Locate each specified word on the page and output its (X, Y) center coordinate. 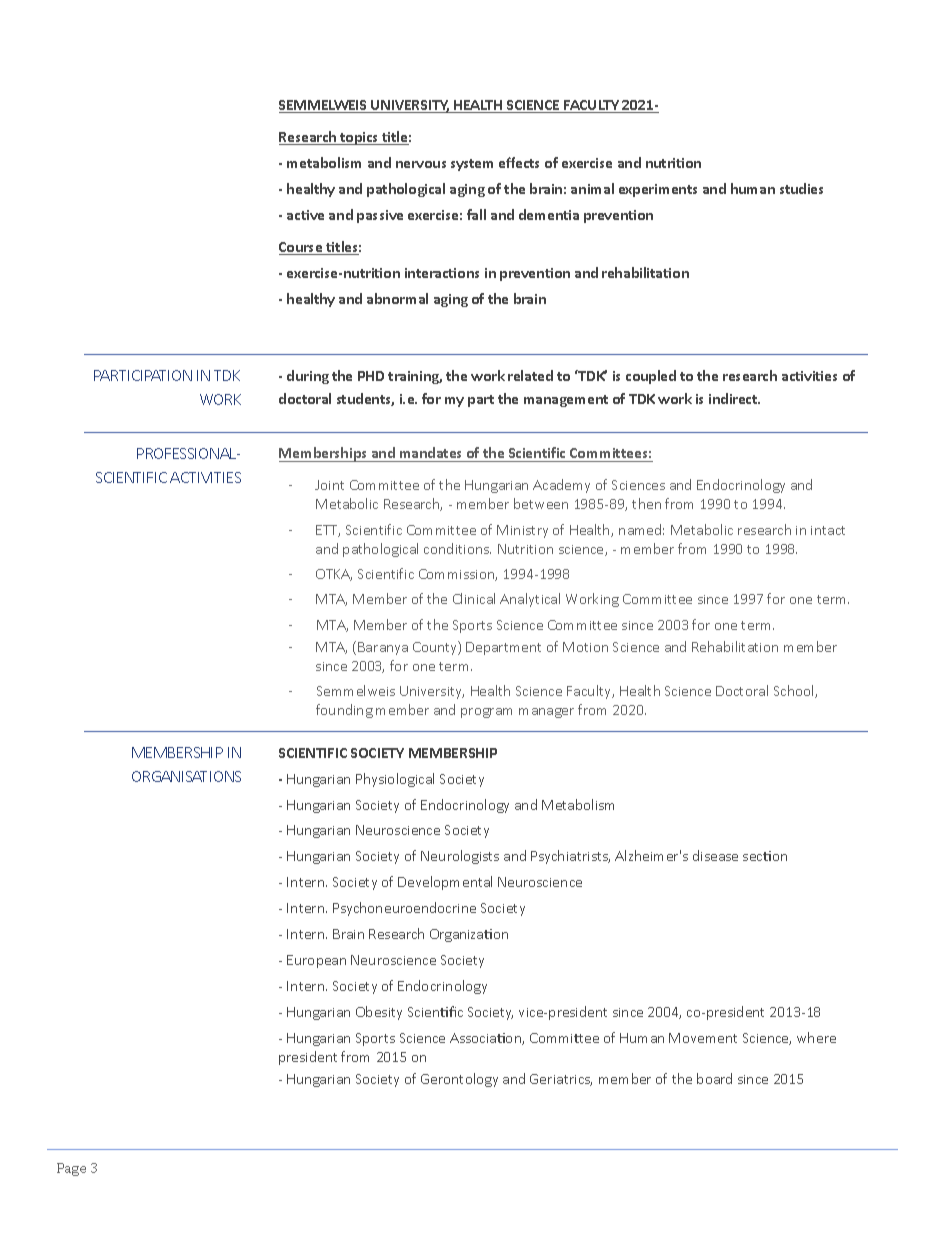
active (305, 215)
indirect (734, 398)
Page (71, 1169)
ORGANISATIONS (186, 776)
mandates (430, 452)
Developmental (445, 883)
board (714, 1078)
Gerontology (459, 1080)
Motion (585, 647)
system (472, 165)
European (316, 961)
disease (715, 855)
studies (801, 188)
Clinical (474, 598)
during (308, 377)
